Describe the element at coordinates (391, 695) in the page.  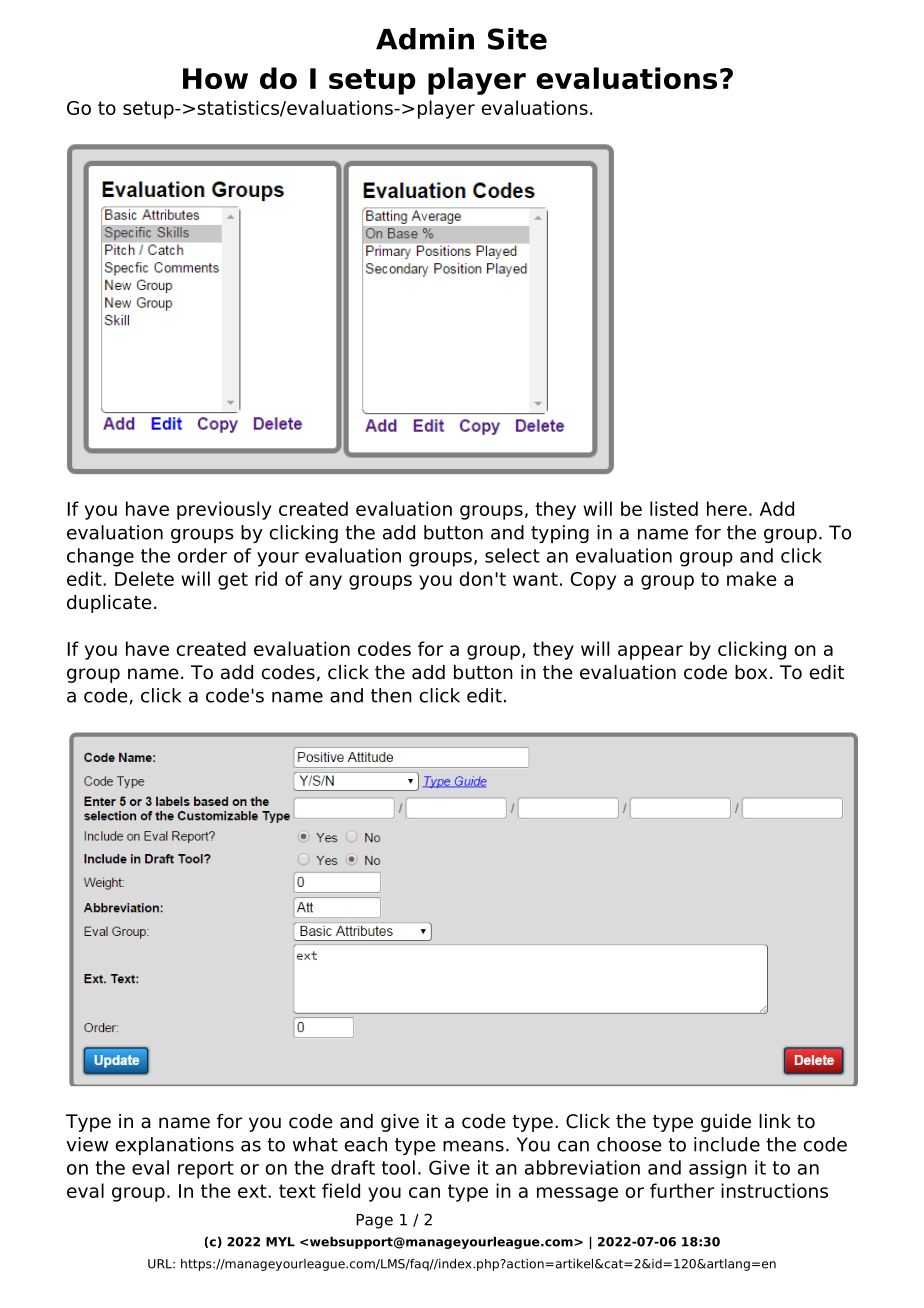
I see `then` at that location.
